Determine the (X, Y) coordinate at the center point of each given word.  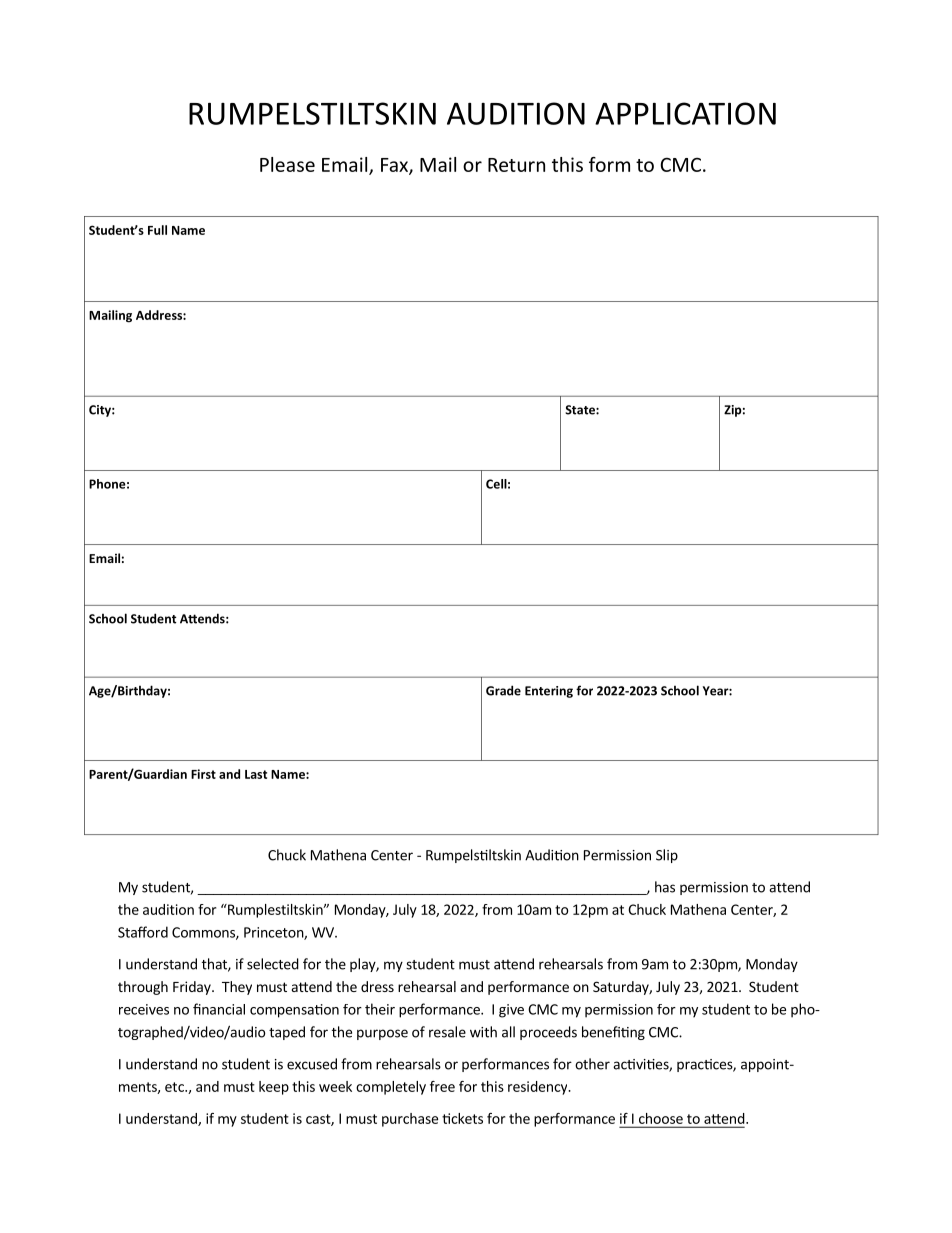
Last (256, 774)
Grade (503, 690)
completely (391, 1088)
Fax (395, 166)
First (203, 774)
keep (274, 1088)
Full (157, 230)
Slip (667, 856)
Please (287, 164)
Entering (549, 692)
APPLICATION (685, 113)
